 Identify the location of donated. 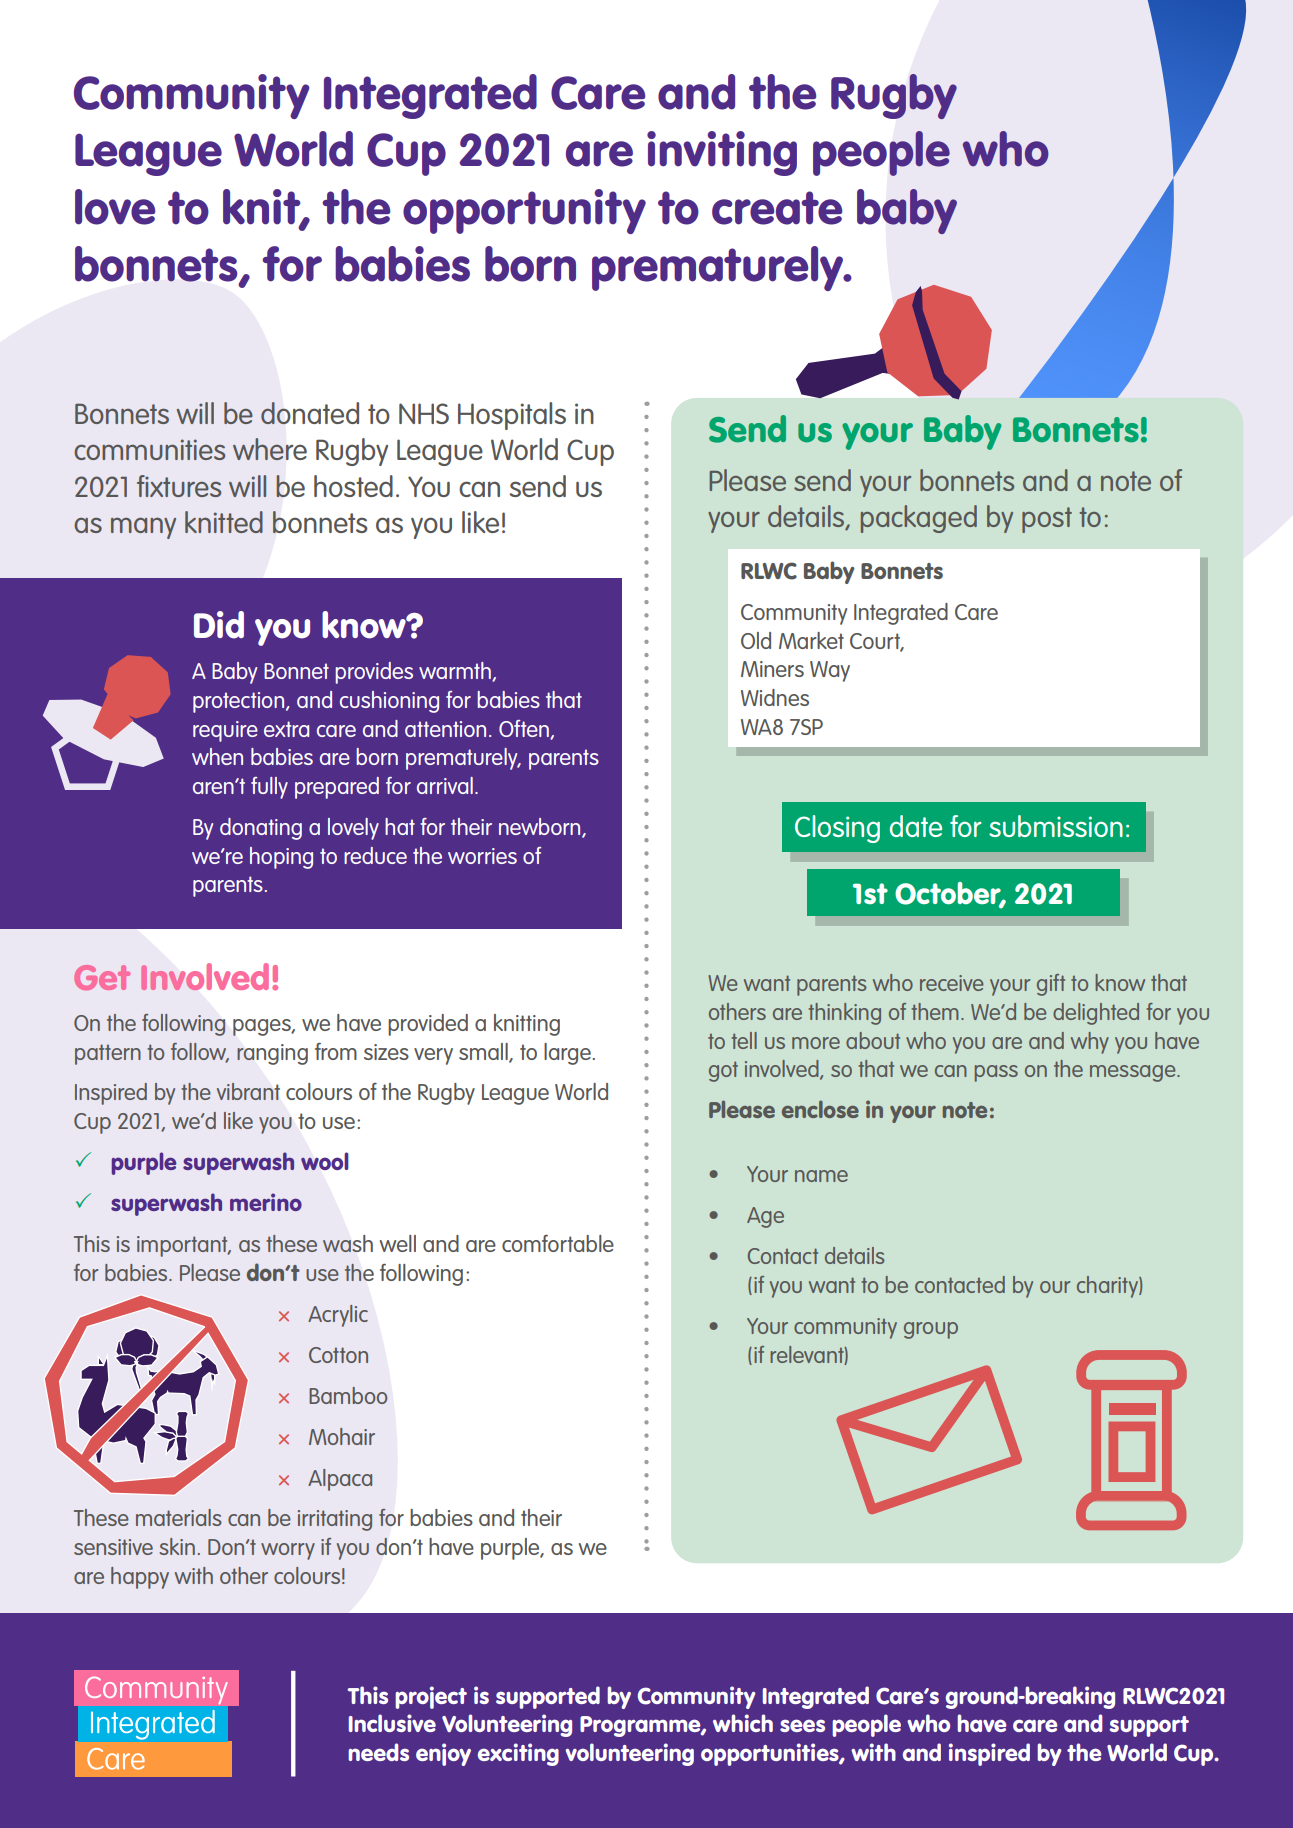
(310, 413).
